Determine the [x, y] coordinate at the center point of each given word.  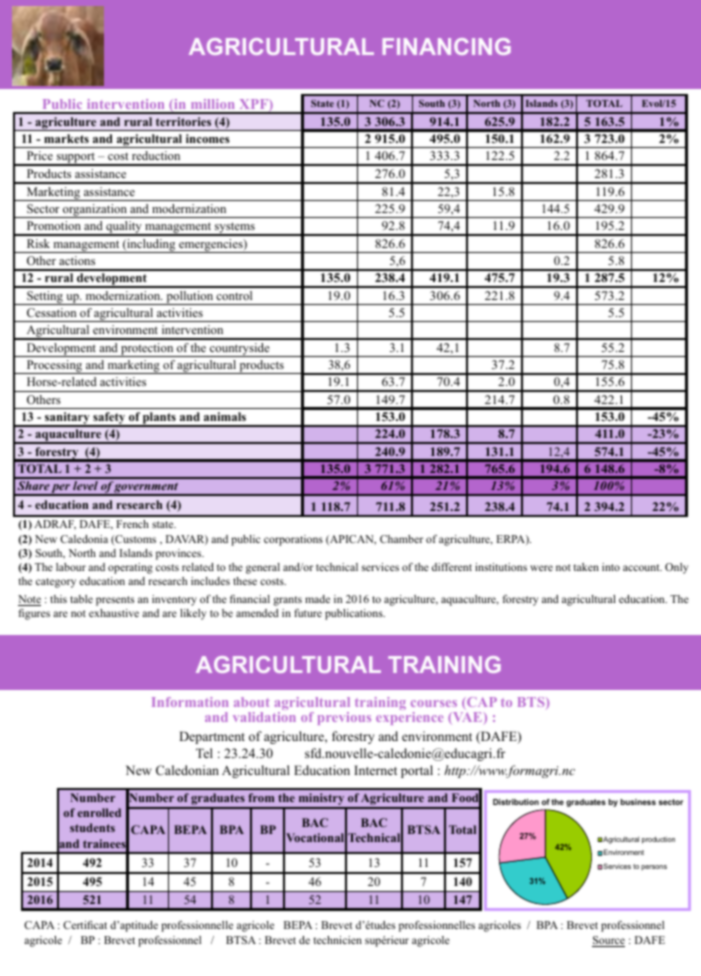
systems [235, 229]
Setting [45, 298]
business [638, 802]
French [132, 524]
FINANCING [447, 46]
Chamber [401, 539]
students [92, 827]
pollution [190, 298]
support [75, 159]
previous [344, 718]
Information [190, 702]
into [611, 567]
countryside [240, 350]
